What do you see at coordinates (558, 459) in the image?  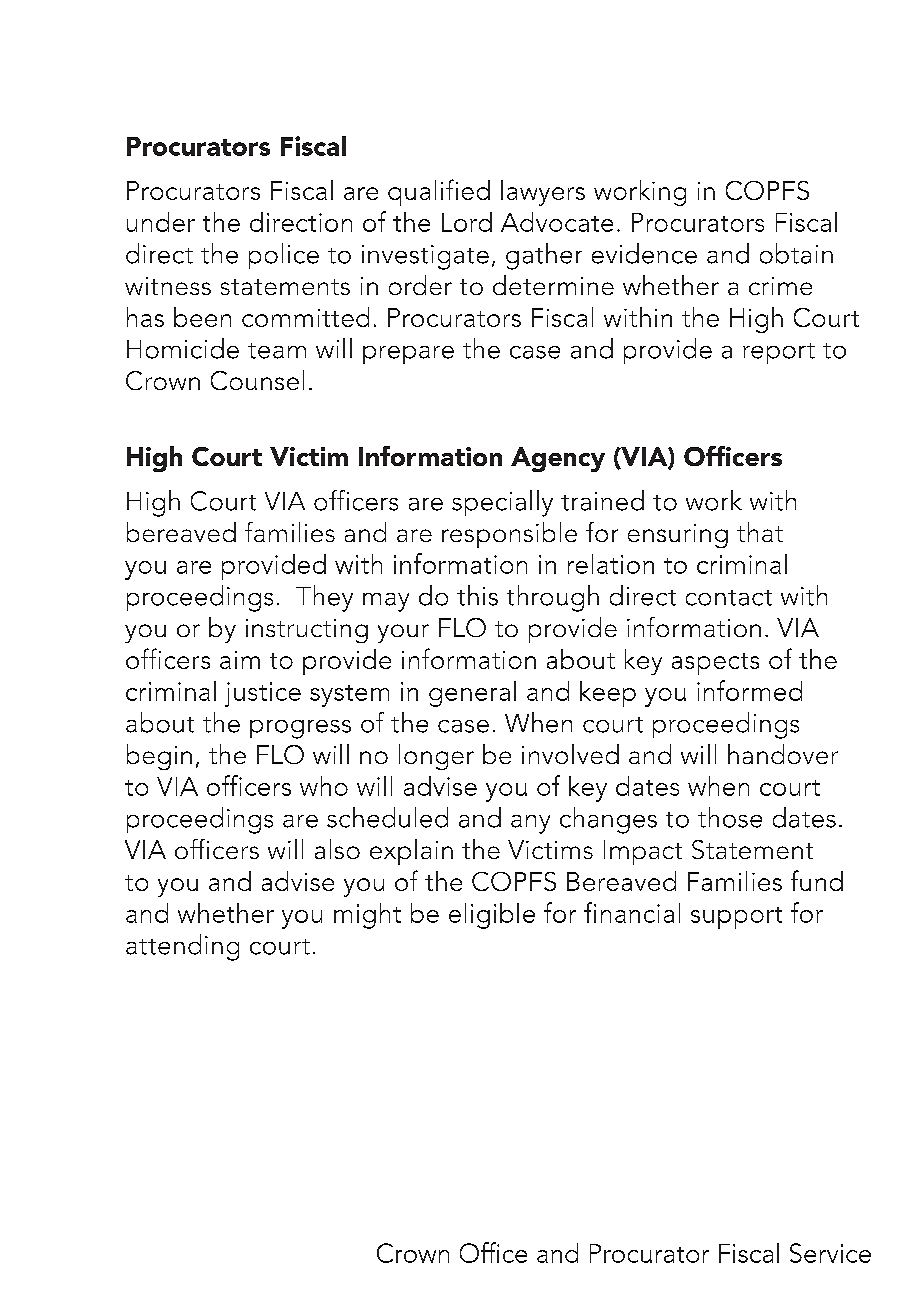 I see `Agency` at bounding box center [558, 459].
